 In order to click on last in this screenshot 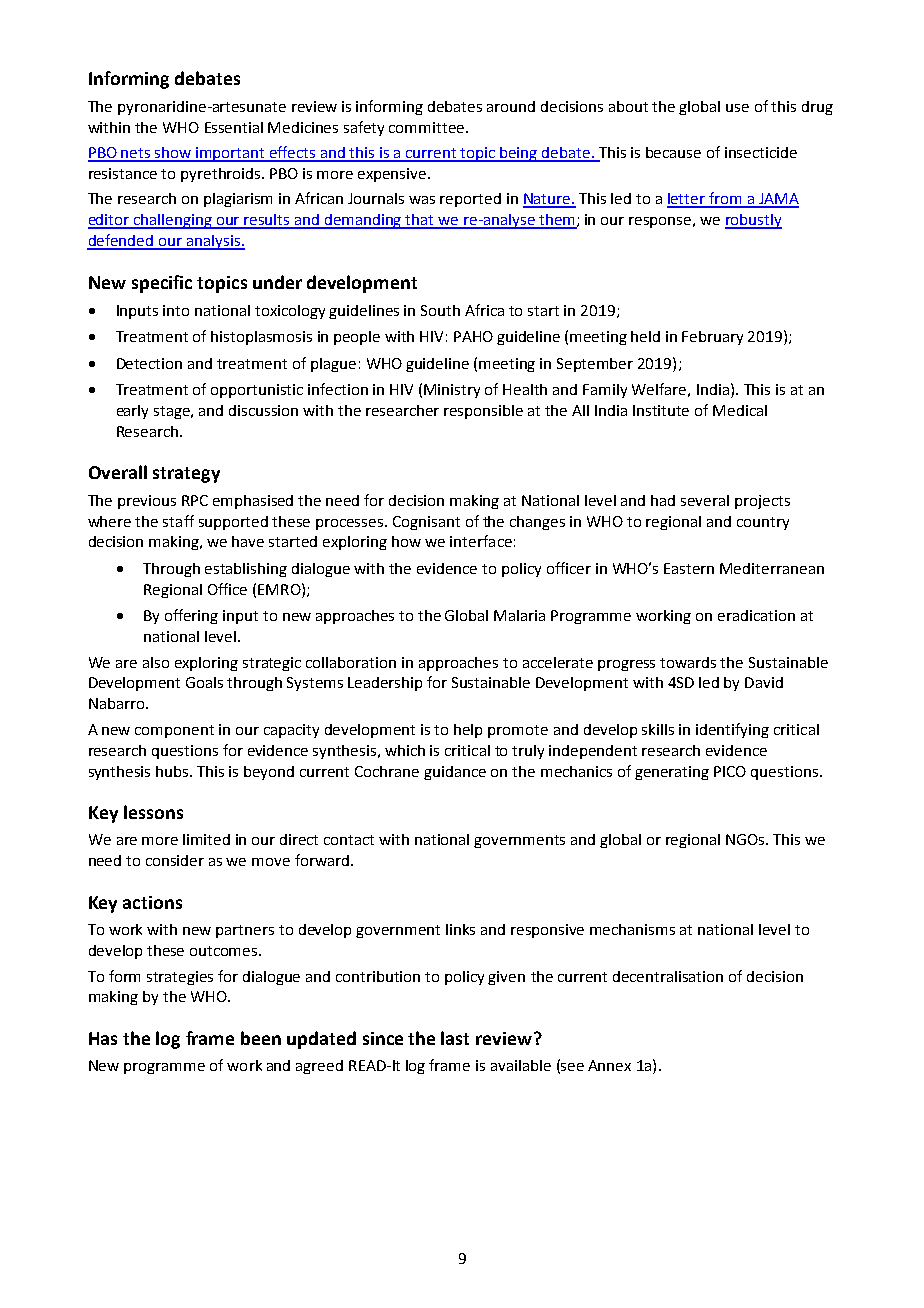, I will do `click(455, 1038)`.
